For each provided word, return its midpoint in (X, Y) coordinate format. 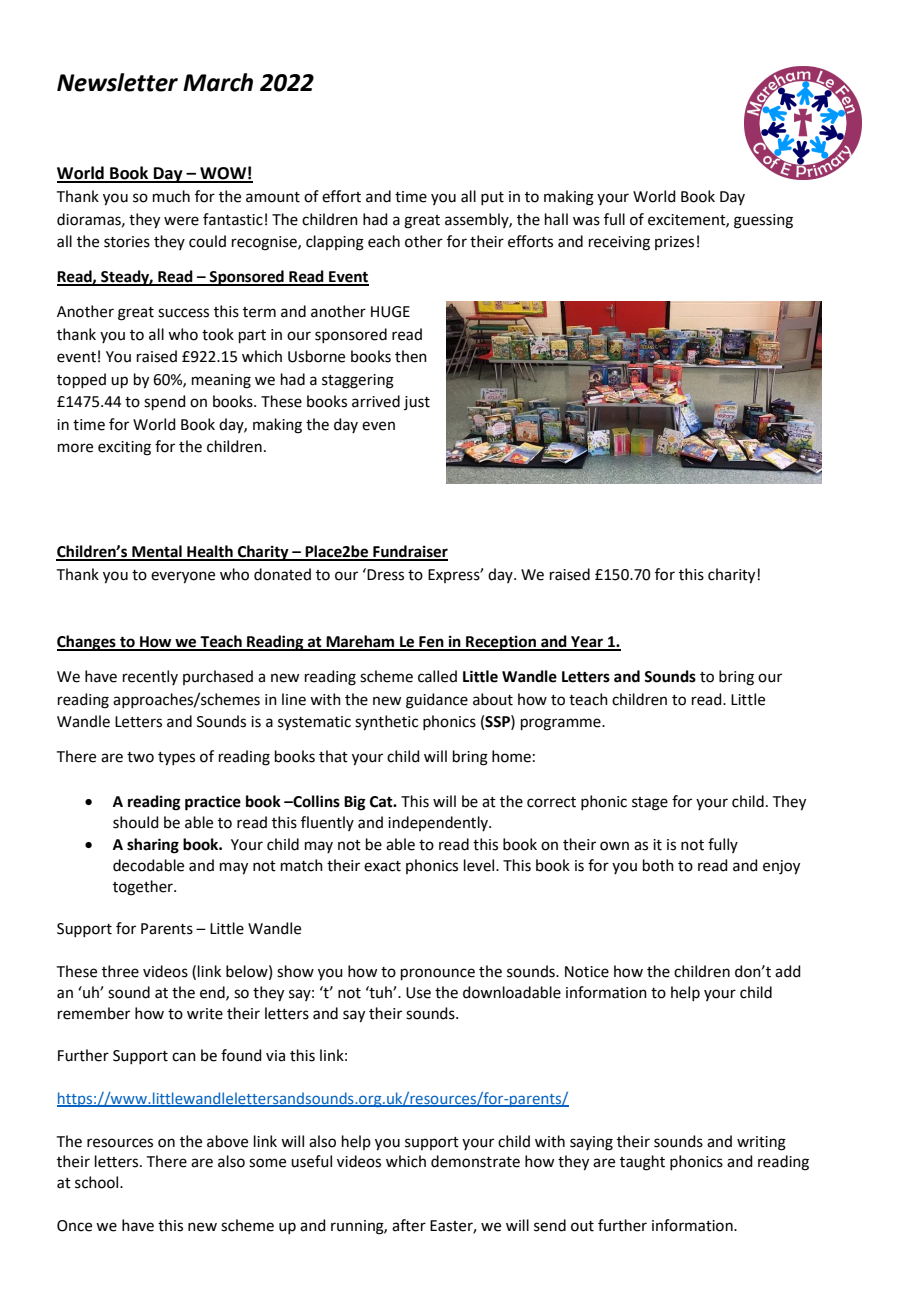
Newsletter (117, 82)
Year (587, 643)
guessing (763, 221)
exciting (124, 448)
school (98, 1182)
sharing (153, 846)
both (658, 865)
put (492, 198)
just (417, 403)
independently (439, 823)
